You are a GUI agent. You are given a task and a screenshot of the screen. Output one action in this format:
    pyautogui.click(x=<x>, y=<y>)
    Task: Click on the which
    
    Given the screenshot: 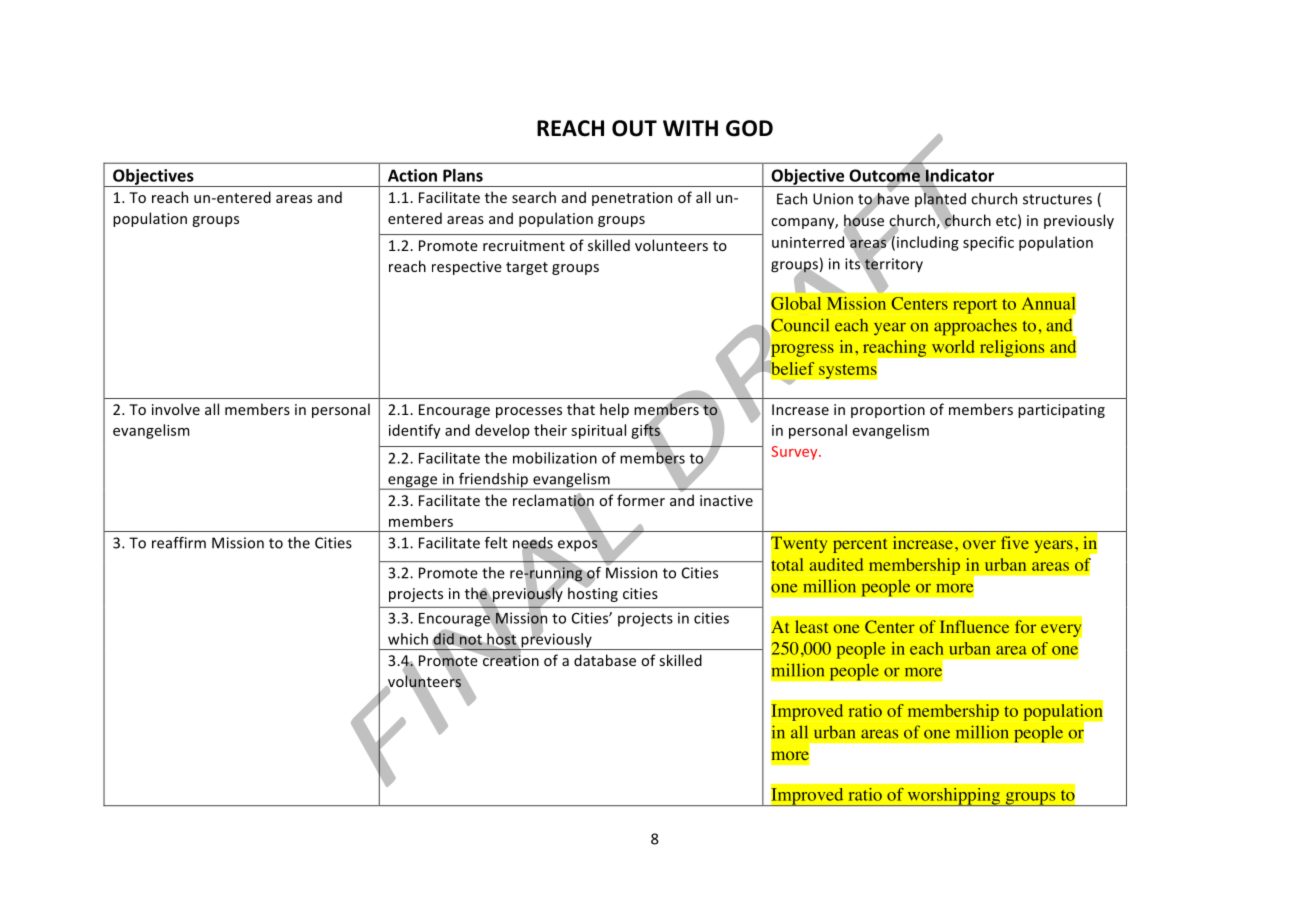 What is the action you would take?
    pyautogui.click(x=408, y=639)
